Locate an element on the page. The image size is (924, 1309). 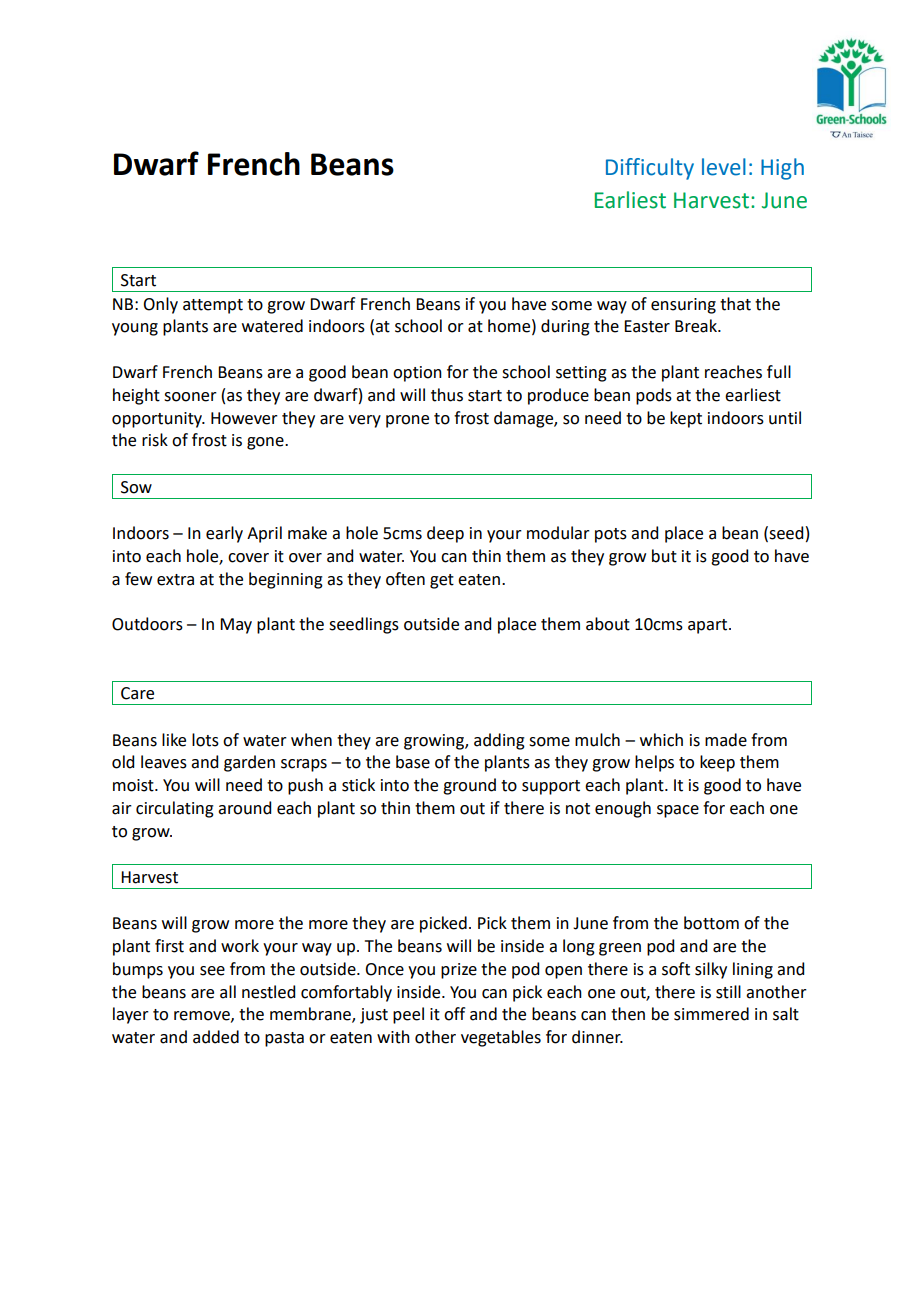
level is located at coordinates (724, 167).
